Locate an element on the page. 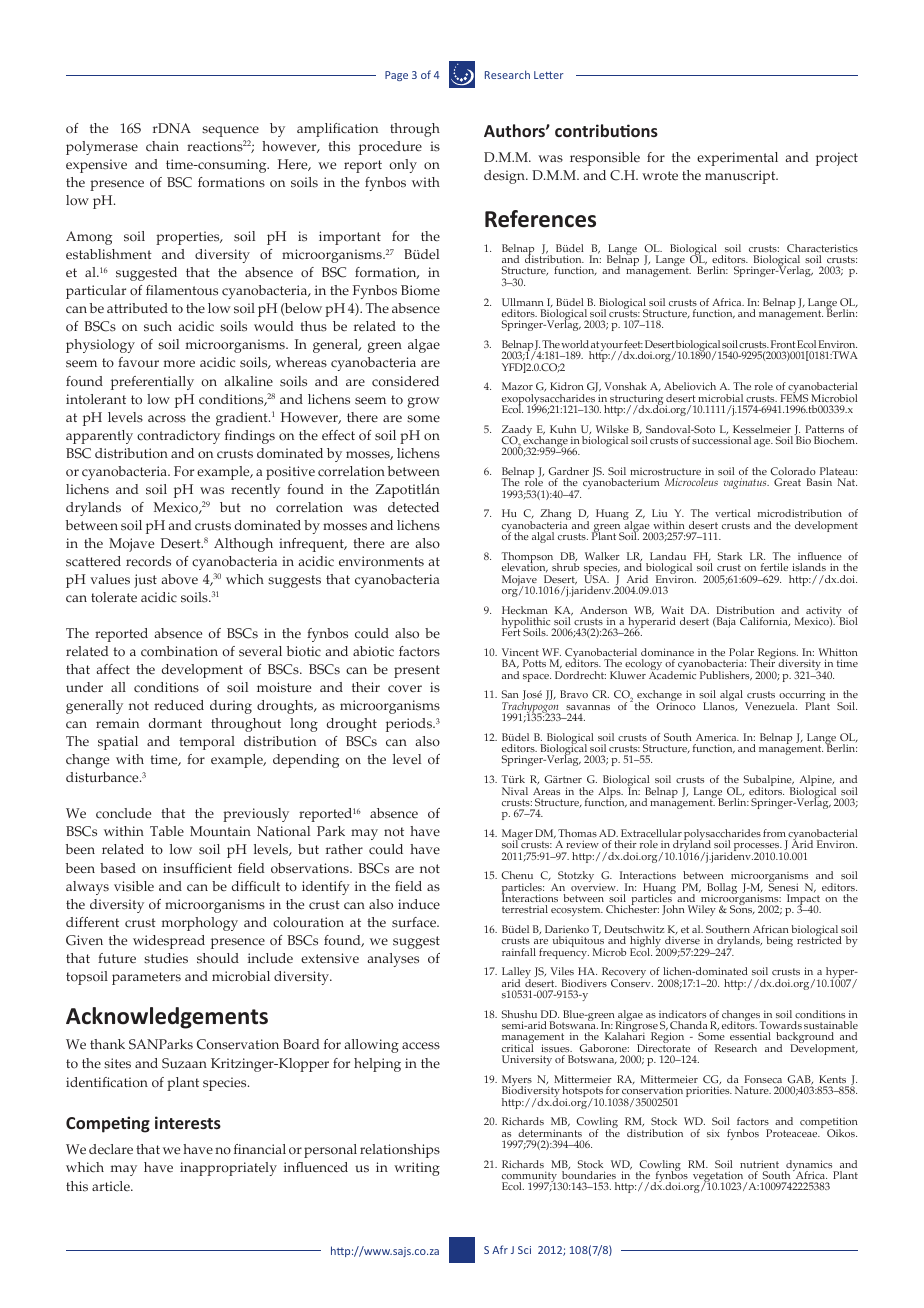 Image resolution: width=924 pixels, height=1308 pixels. Table is located at coordinates (167, 831).
